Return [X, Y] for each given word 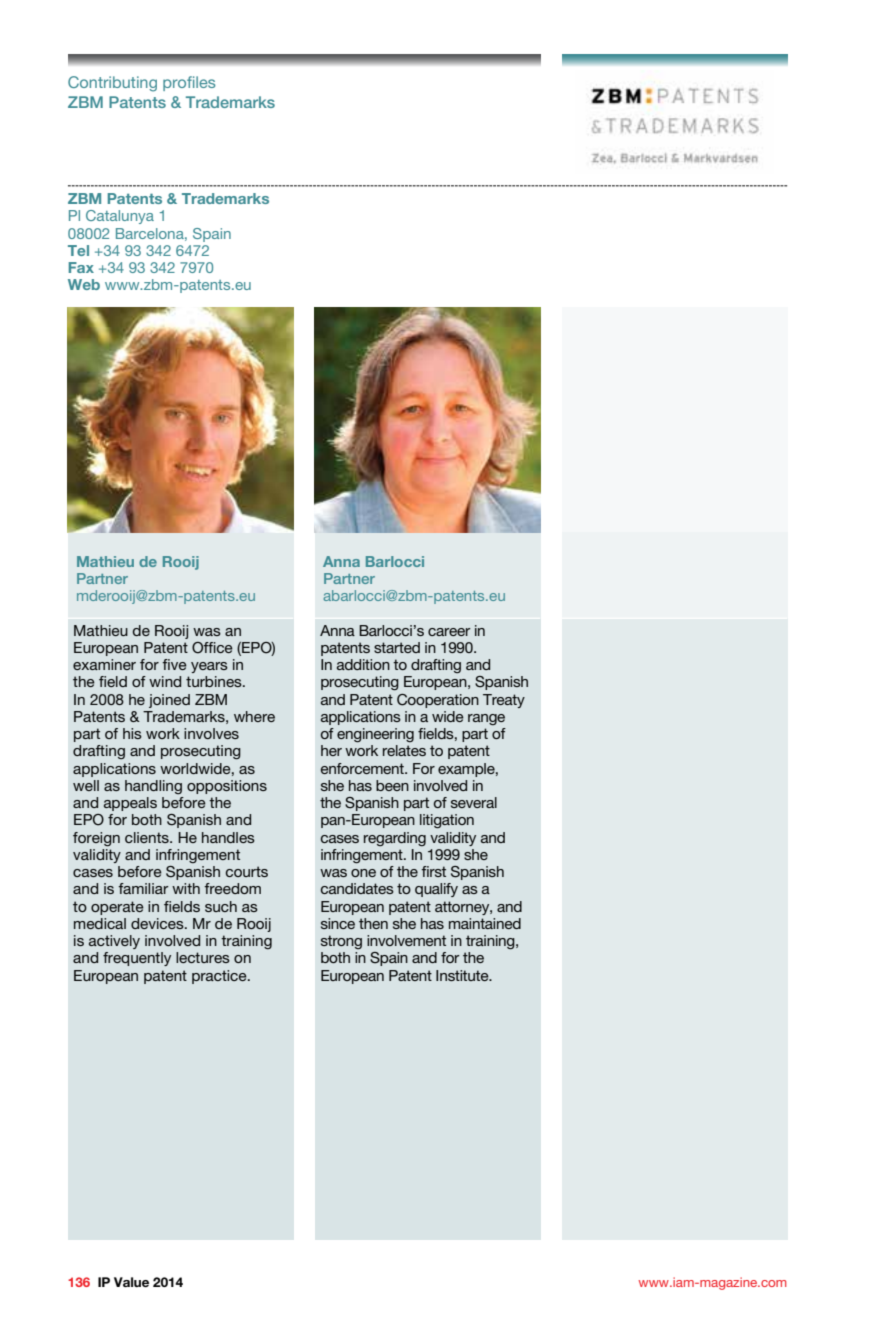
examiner [104, 664]
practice [220, 977]
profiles [189, 83]
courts [247, 871]
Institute [463, 975]
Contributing [112, 84]
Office [212, 648]
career [449, 632]
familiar [143, 888]
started [397, 647]
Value [131, 1282]
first [433, 871]
